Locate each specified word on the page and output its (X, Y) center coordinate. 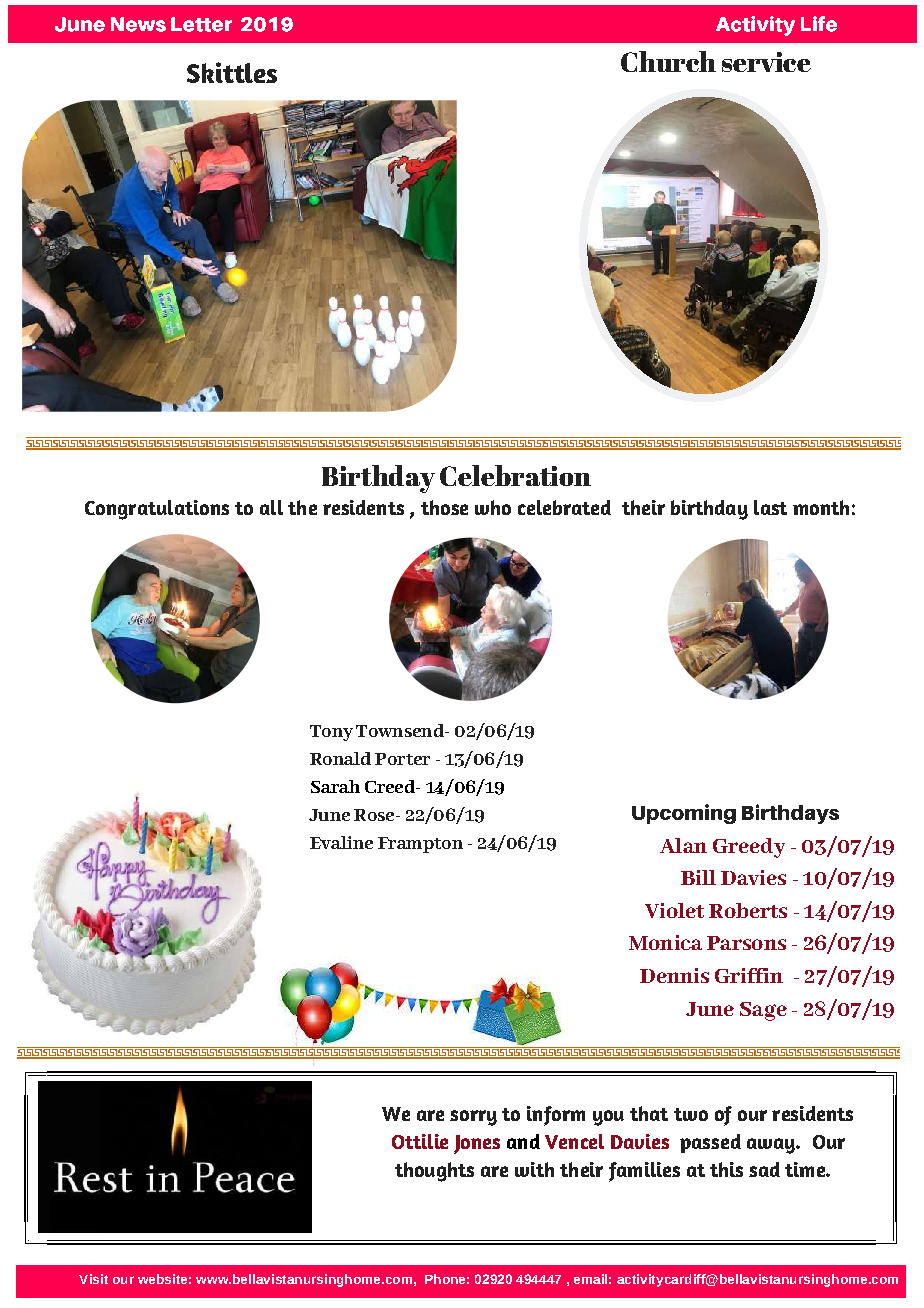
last (770, 507)
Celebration (515, 475)
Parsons (746, 943)
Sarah (335, 786)
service (766, 62)
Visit (93, 1279)
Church (668, 61)
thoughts (434, 1172)
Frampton (420, 845)
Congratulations (157, 510)
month (821, 507)
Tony (331, 733)
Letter (201, 24)
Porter (402, 759)
